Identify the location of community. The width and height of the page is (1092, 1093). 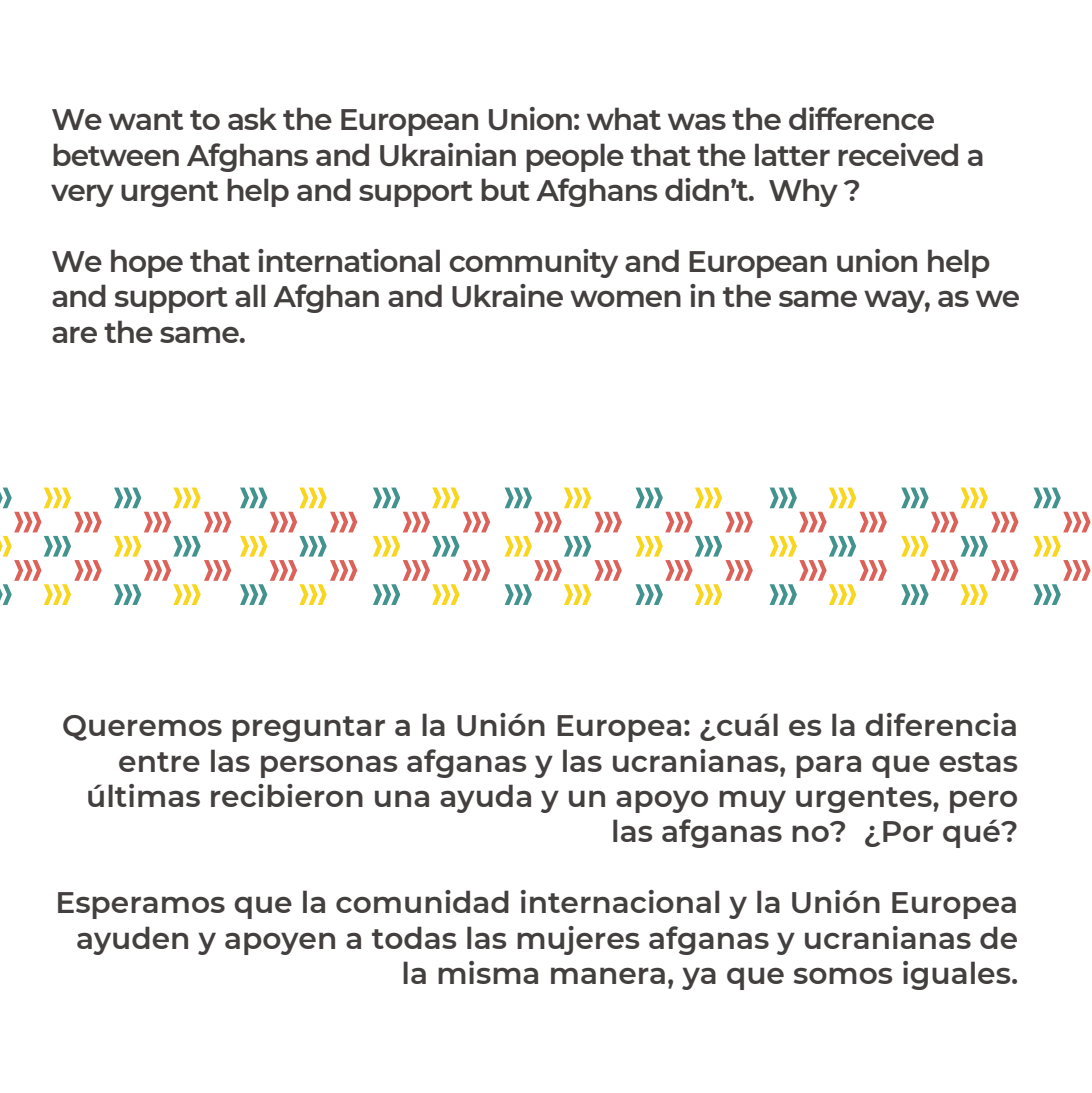
(533, 263).
